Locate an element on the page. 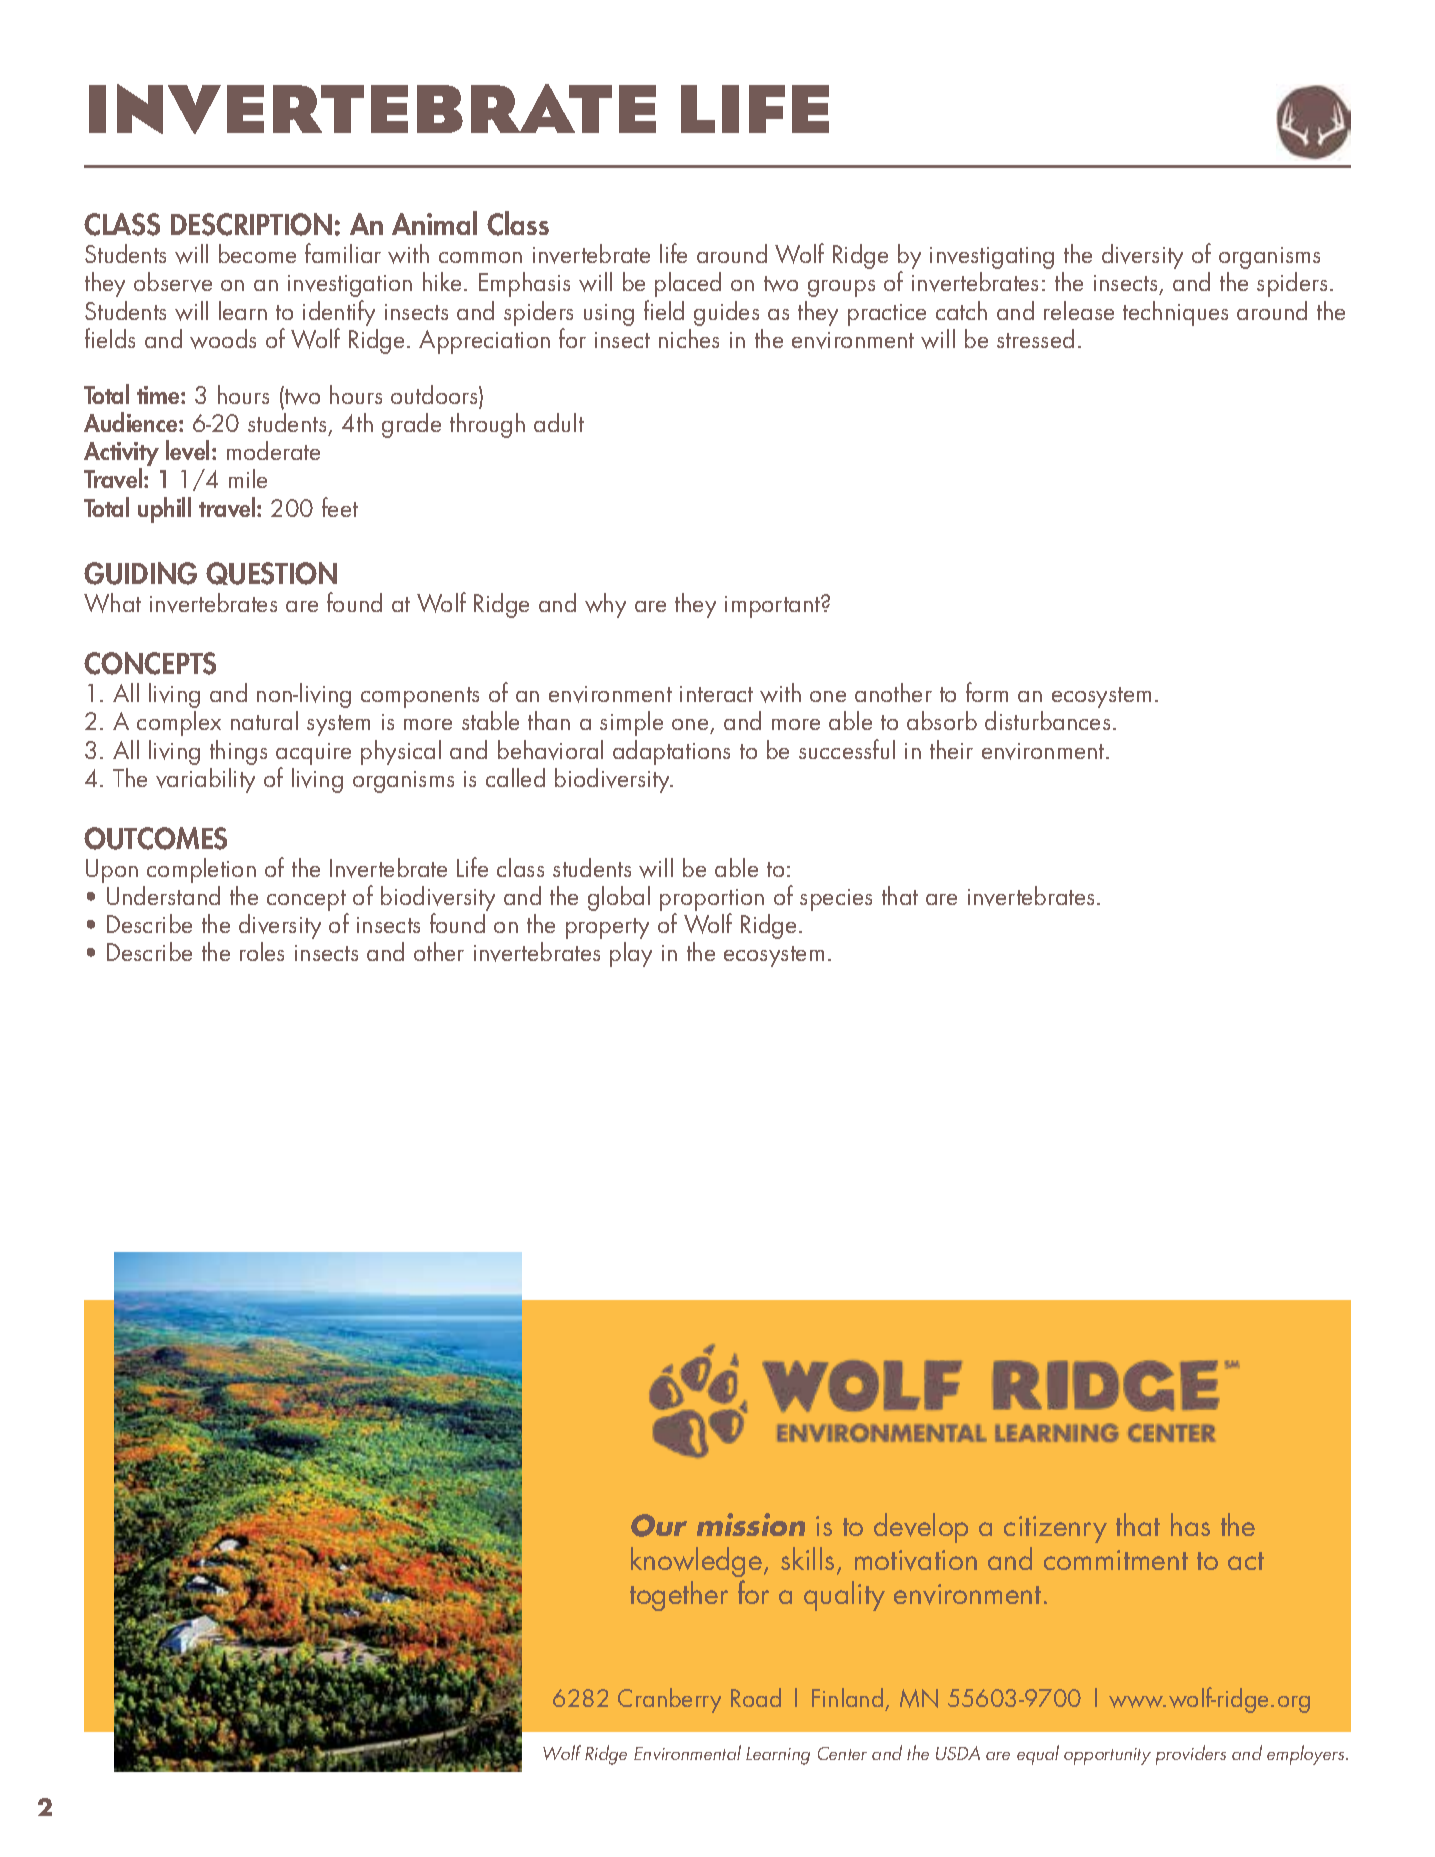 The width and height of the document is (1435, 1857). species is located at coordinates (836, 900).
